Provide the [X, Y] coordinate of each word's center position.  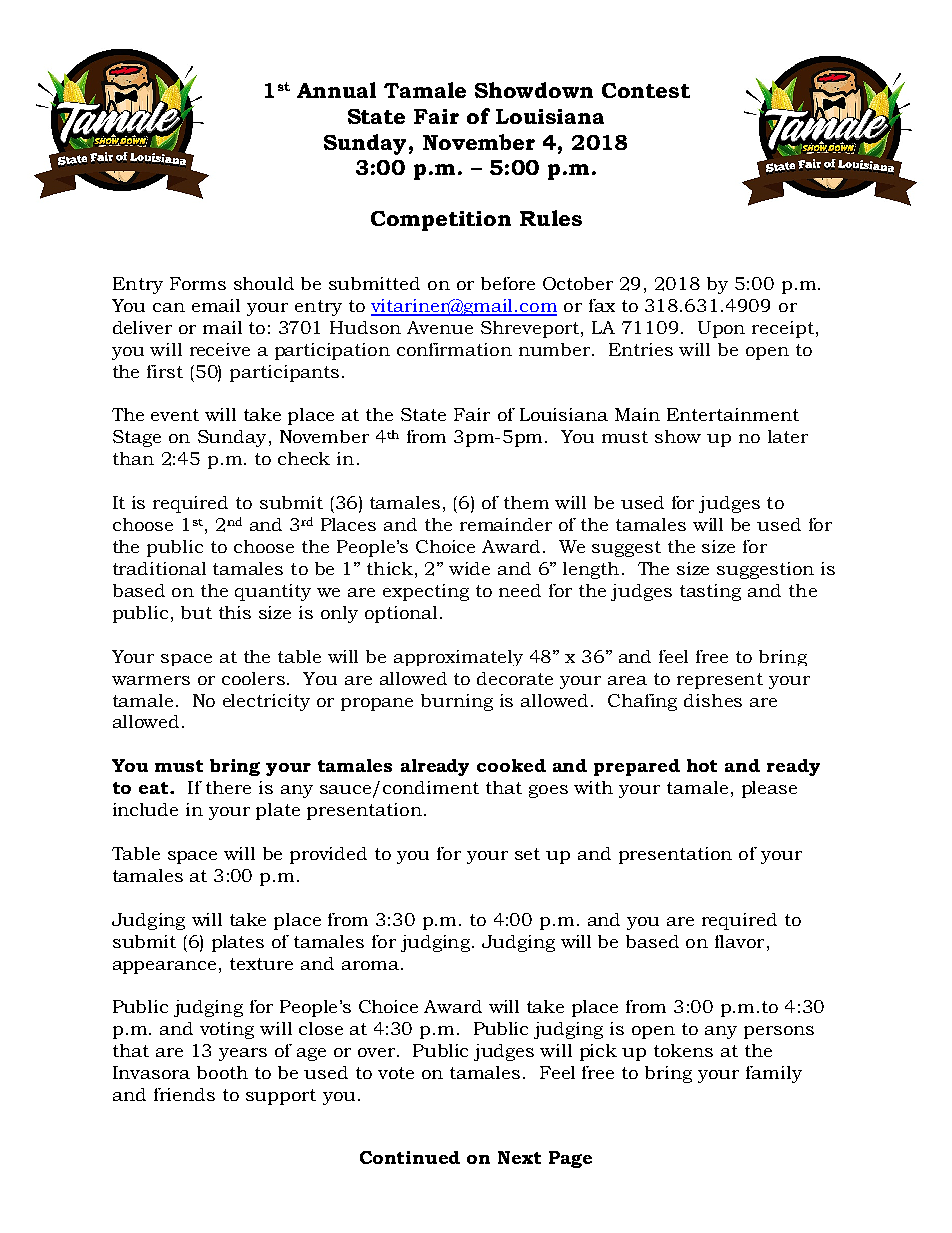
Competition [441, 221]
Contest [646, 90]
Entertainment [733, 414]
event [175, 415]
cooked [511, 765]
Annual [336, 90]
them [526, 502]
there [228, 787]
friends [184, 1094]
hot [702, 765]
